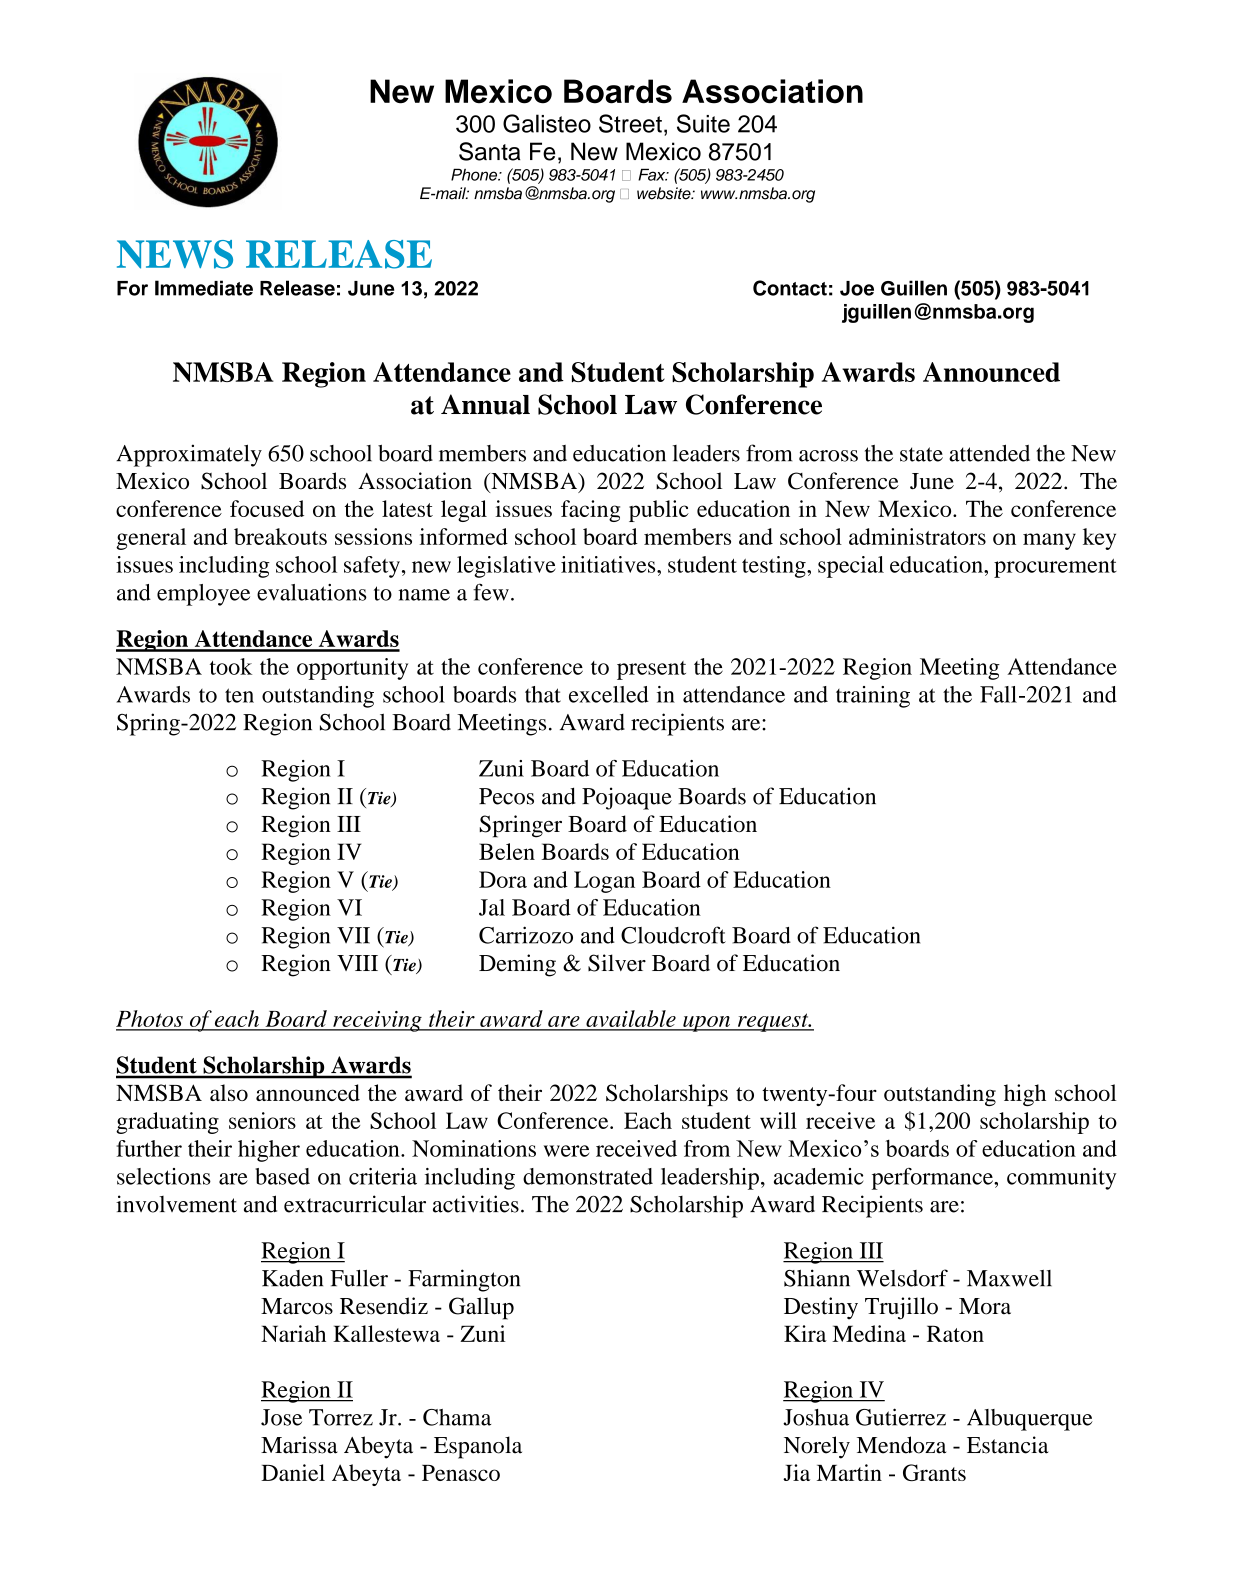 This screenshot has height=1596, width=1233. I want to click on available, so click(631, 1020).
